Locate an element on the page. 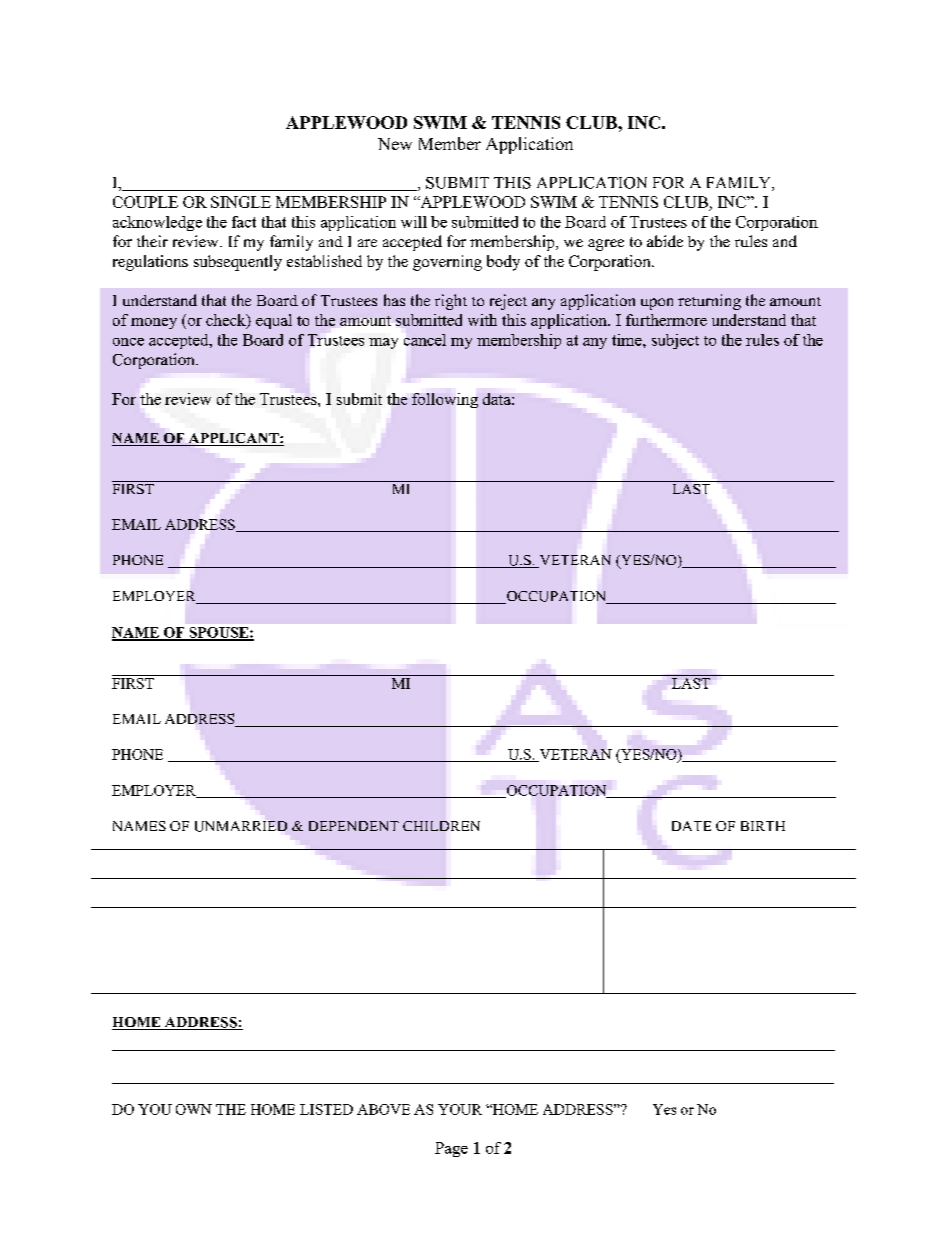 The image size is (952, 1233). CHILDREN is located at coordinates (441, 826).
